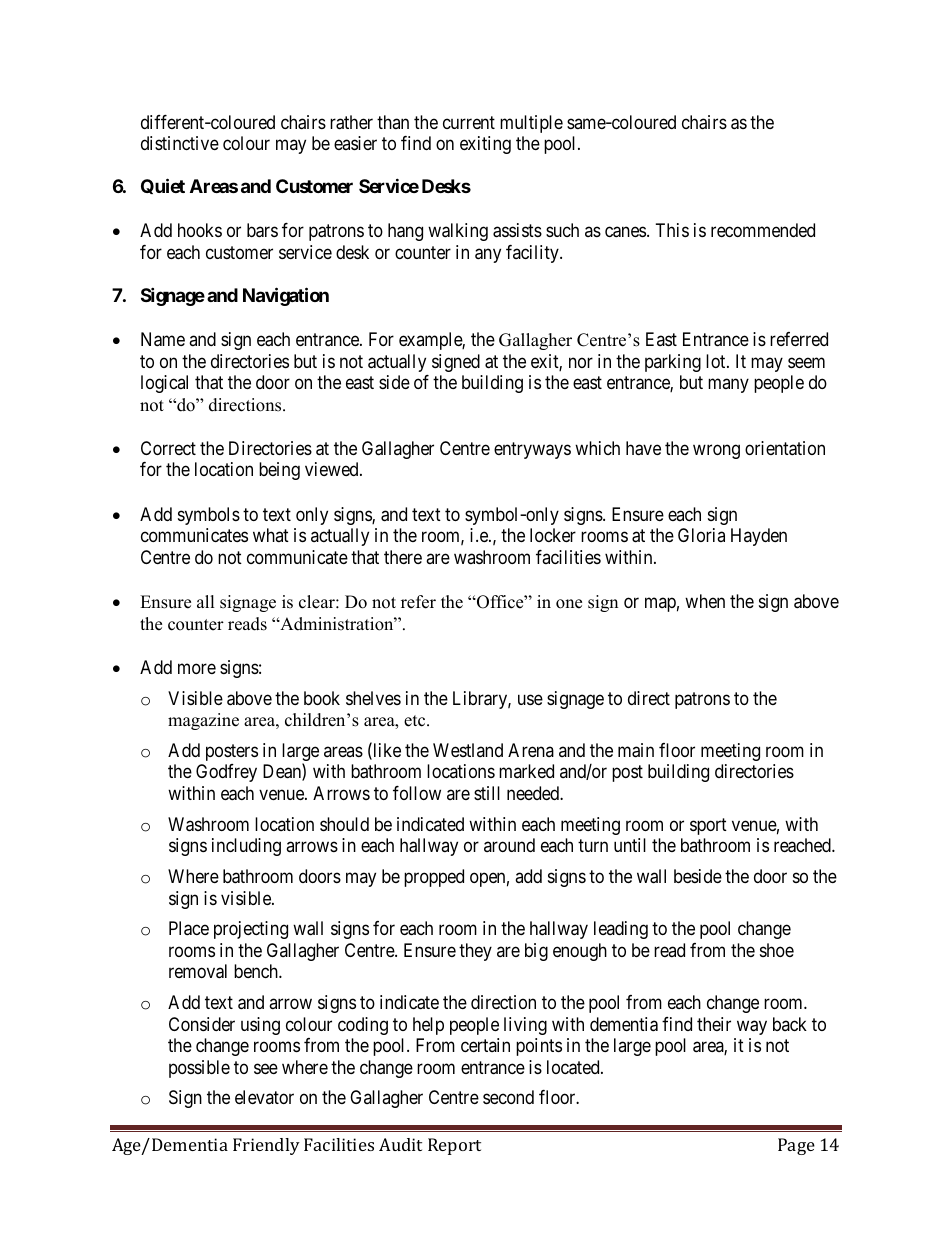 The width and height of the screenshot is (952, 1233). What do you see at coordinates (705, 601) in the screenshot?
I see `when` at bounding box center [705, 601].
